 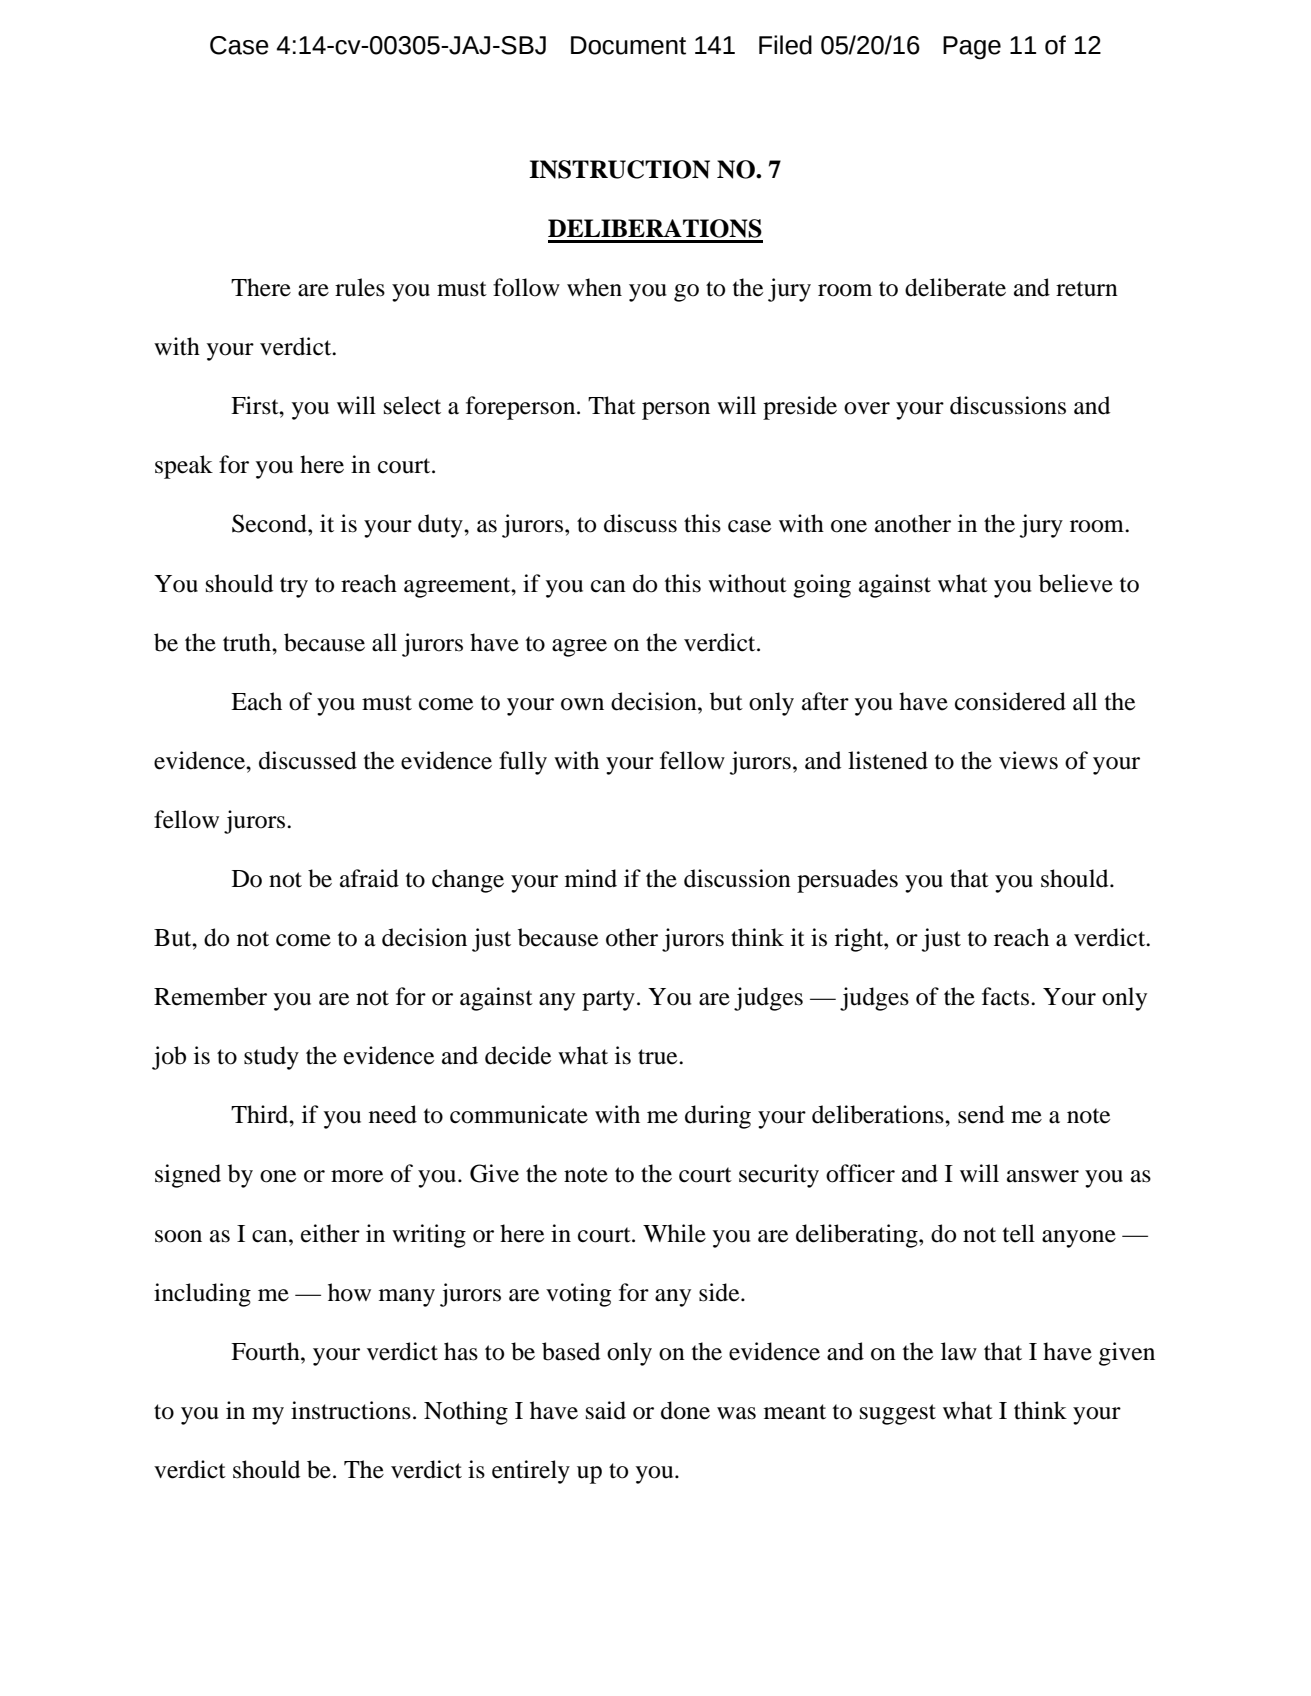 I want to click on truth, so click(x=248, y=642).
